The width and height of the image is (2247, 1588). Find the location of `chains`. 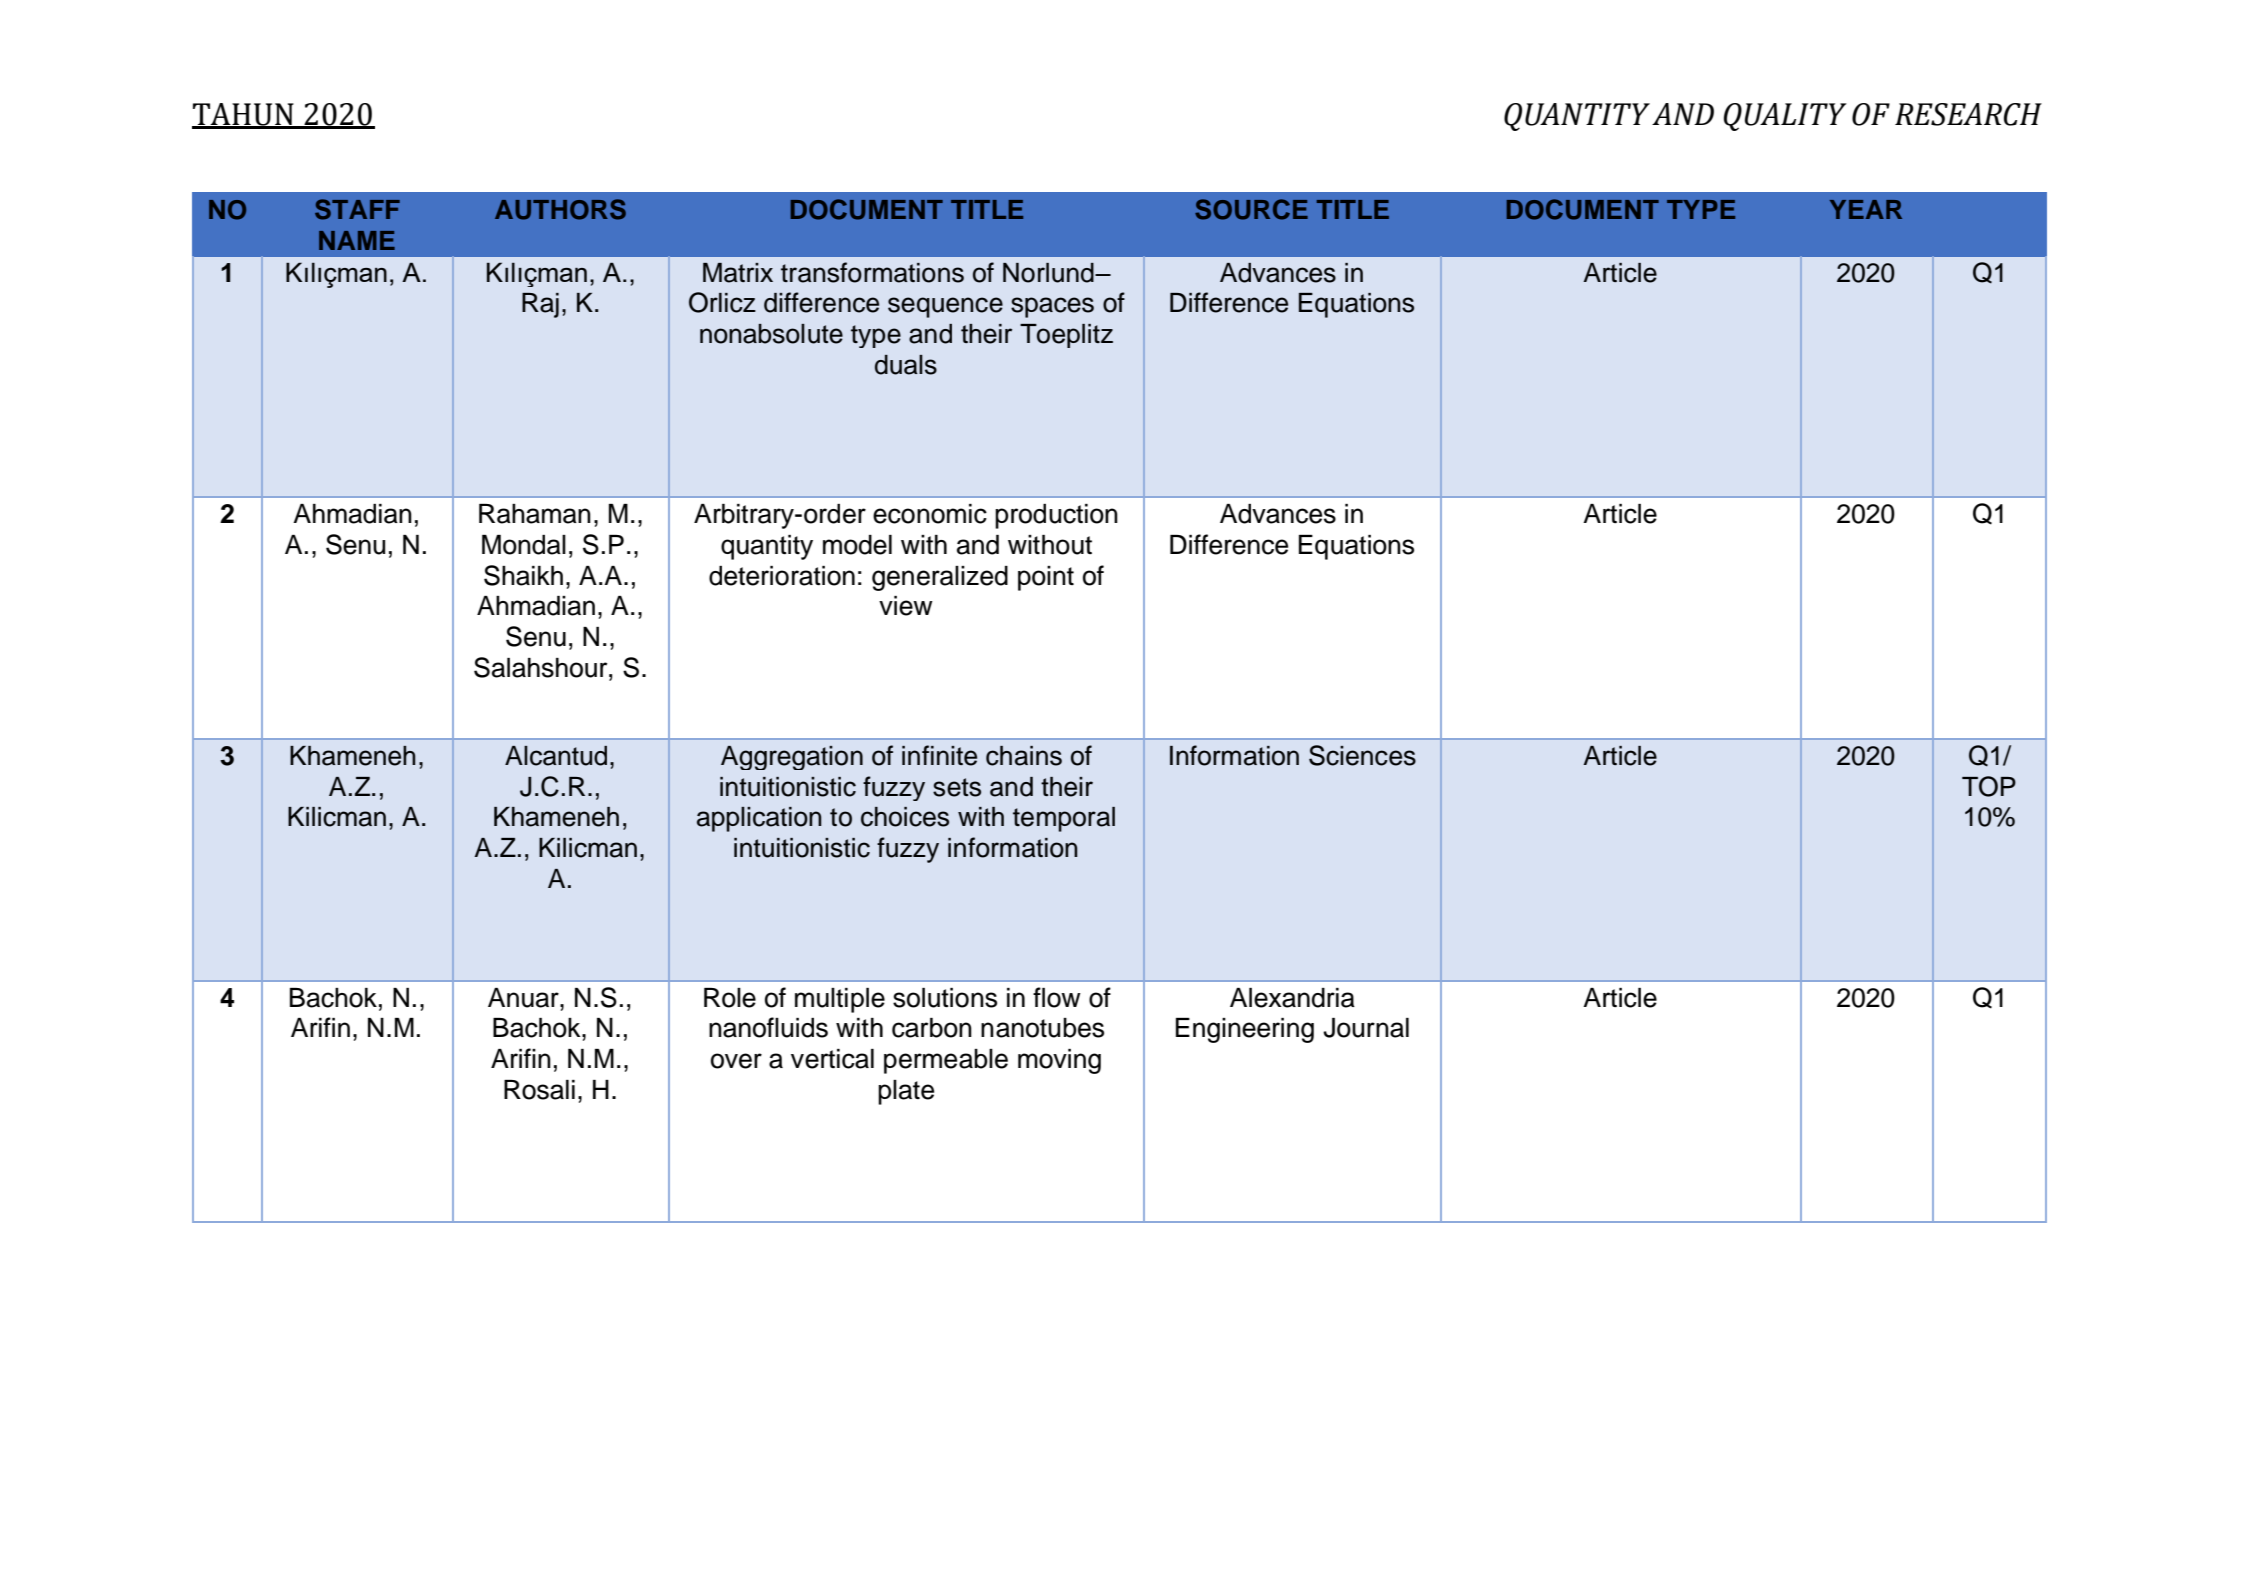

chains is located at coordinates (1024, 756).
